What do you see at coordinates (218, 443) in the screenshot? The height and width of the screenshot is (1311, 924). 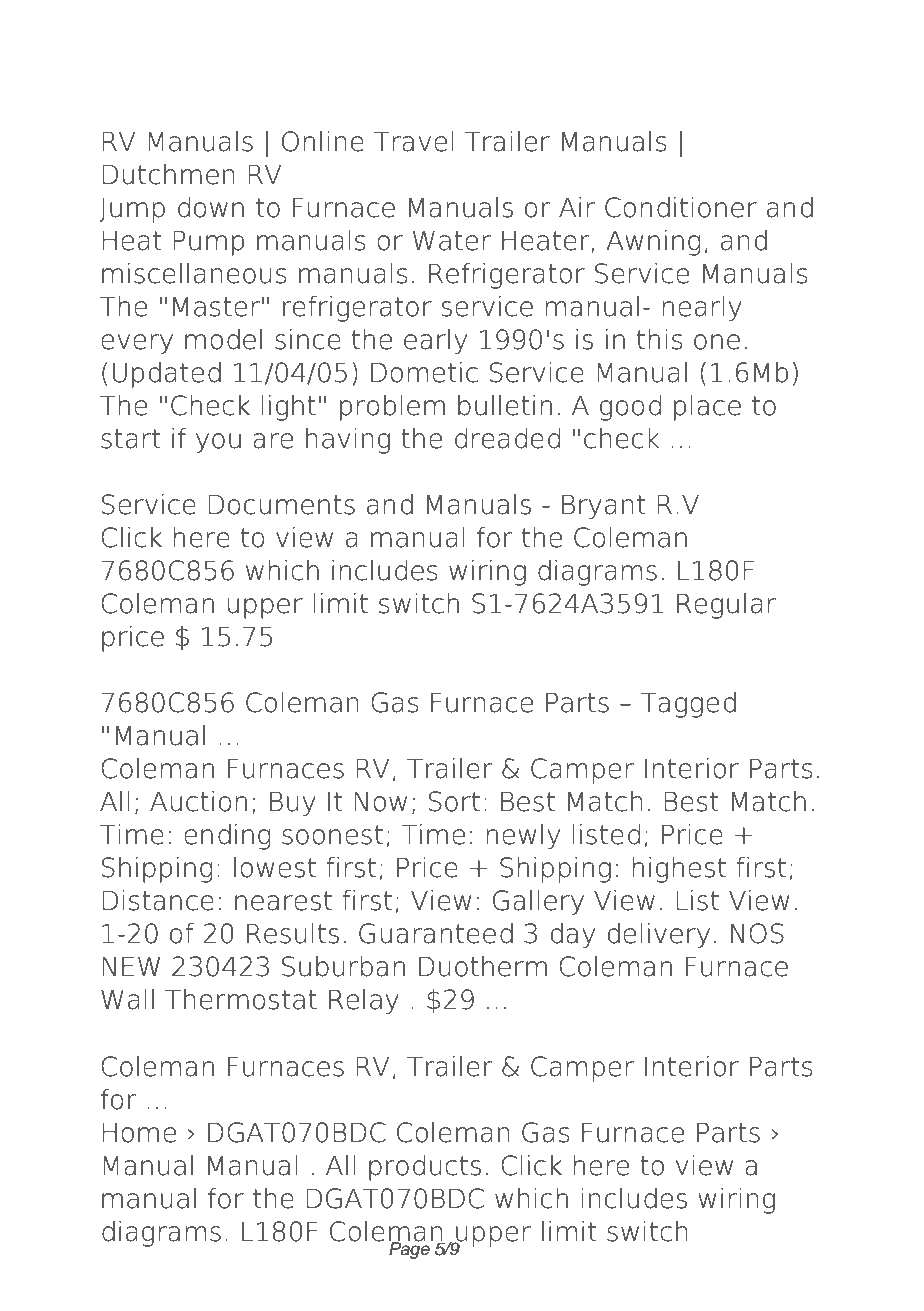 I see `you` at bounding box center [218, 443].
